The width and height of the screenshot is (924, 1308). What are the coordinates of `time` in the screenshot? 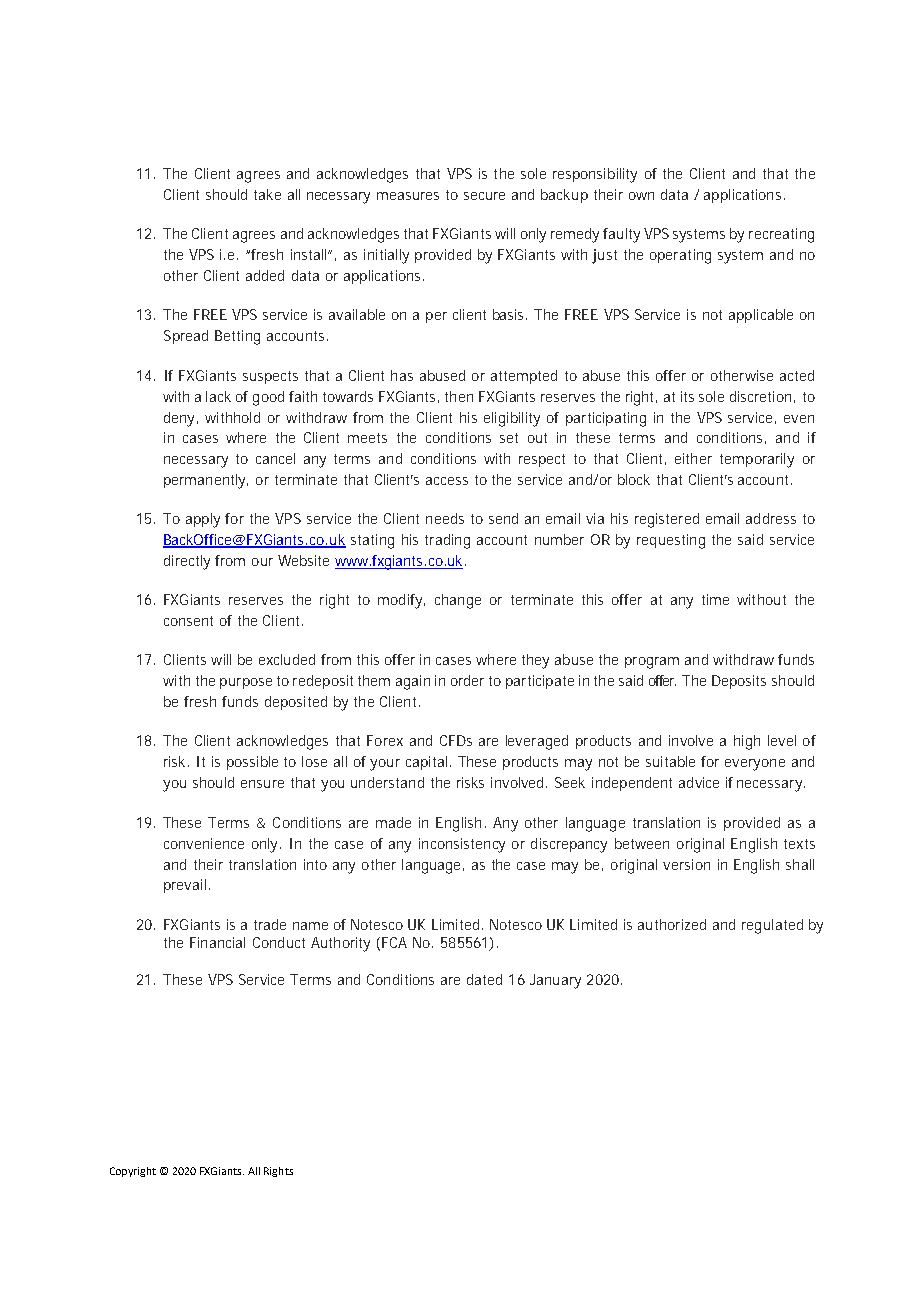 It's located at (715, 599).
